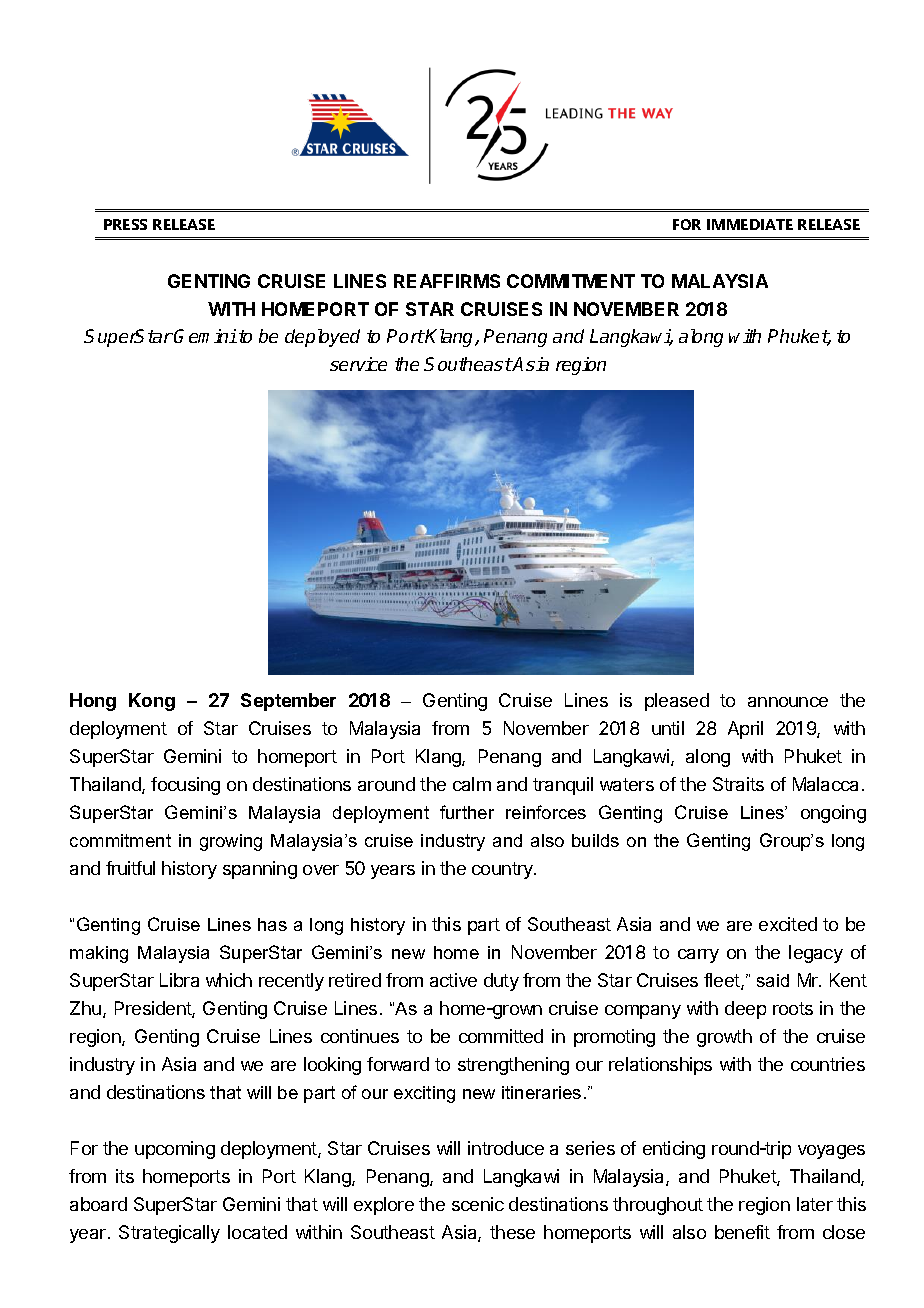 The height and width of the screenshot is (1308, 924). What do you see at coordinates (169, 1234) in the screenshot?
I see `Strategically` at bounding box center [169, 1234].
